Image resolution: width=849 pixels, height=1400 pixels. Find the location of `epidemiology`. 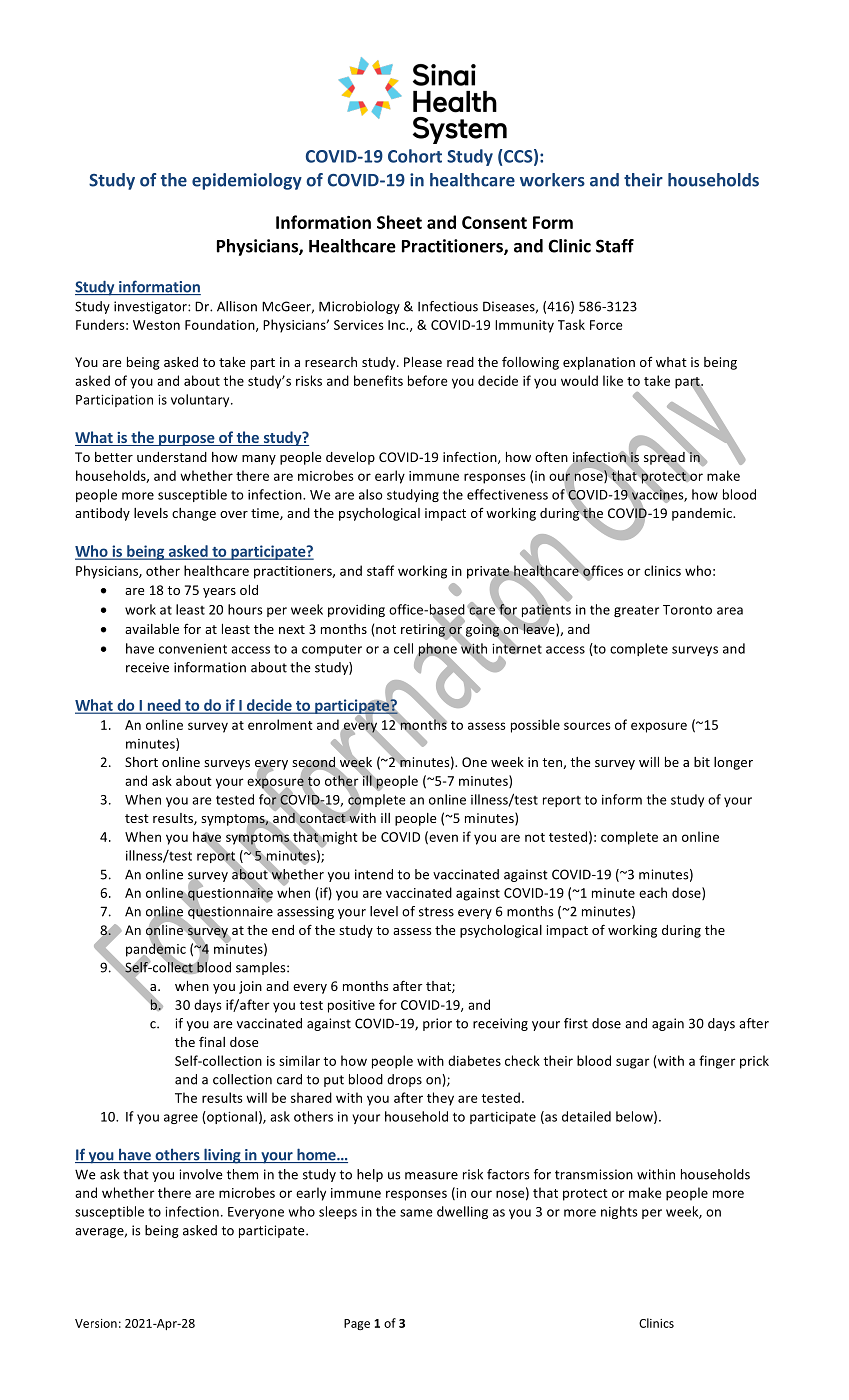

epidemiology is located at coordinates (247, 181).
